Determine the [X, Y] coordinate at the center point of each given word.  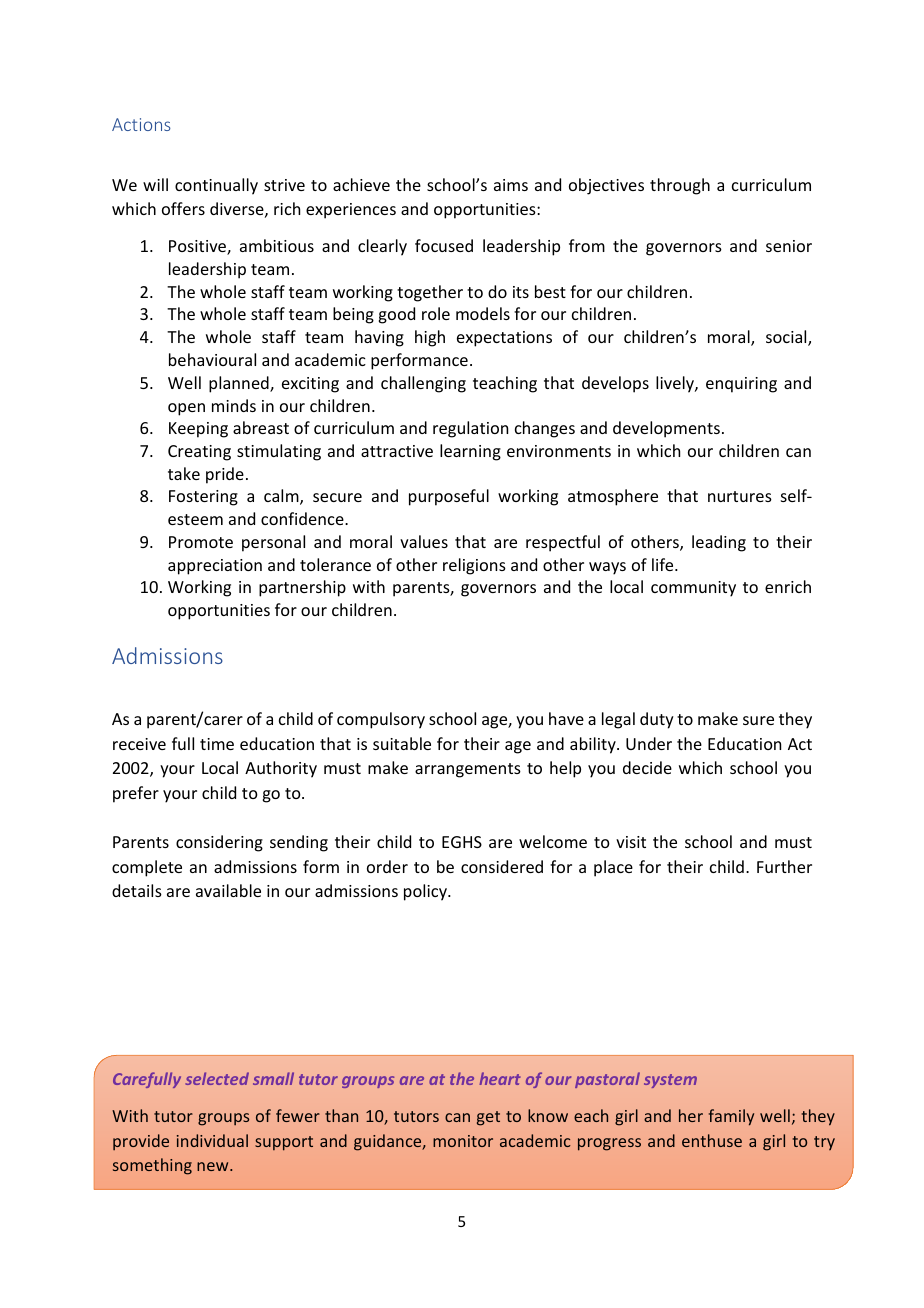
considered [502, 866]
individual [212, 1140]
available [228, 890]
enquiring [741, 385]
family [731, 1117]
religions [474, 566]
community [693, 589]
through [680, 186]
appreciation [215, 567]
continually [216, 186]
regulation [470, 429]
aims [511, 185]
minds [234, 405]
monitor [463, 1141]
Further [784, 866]
